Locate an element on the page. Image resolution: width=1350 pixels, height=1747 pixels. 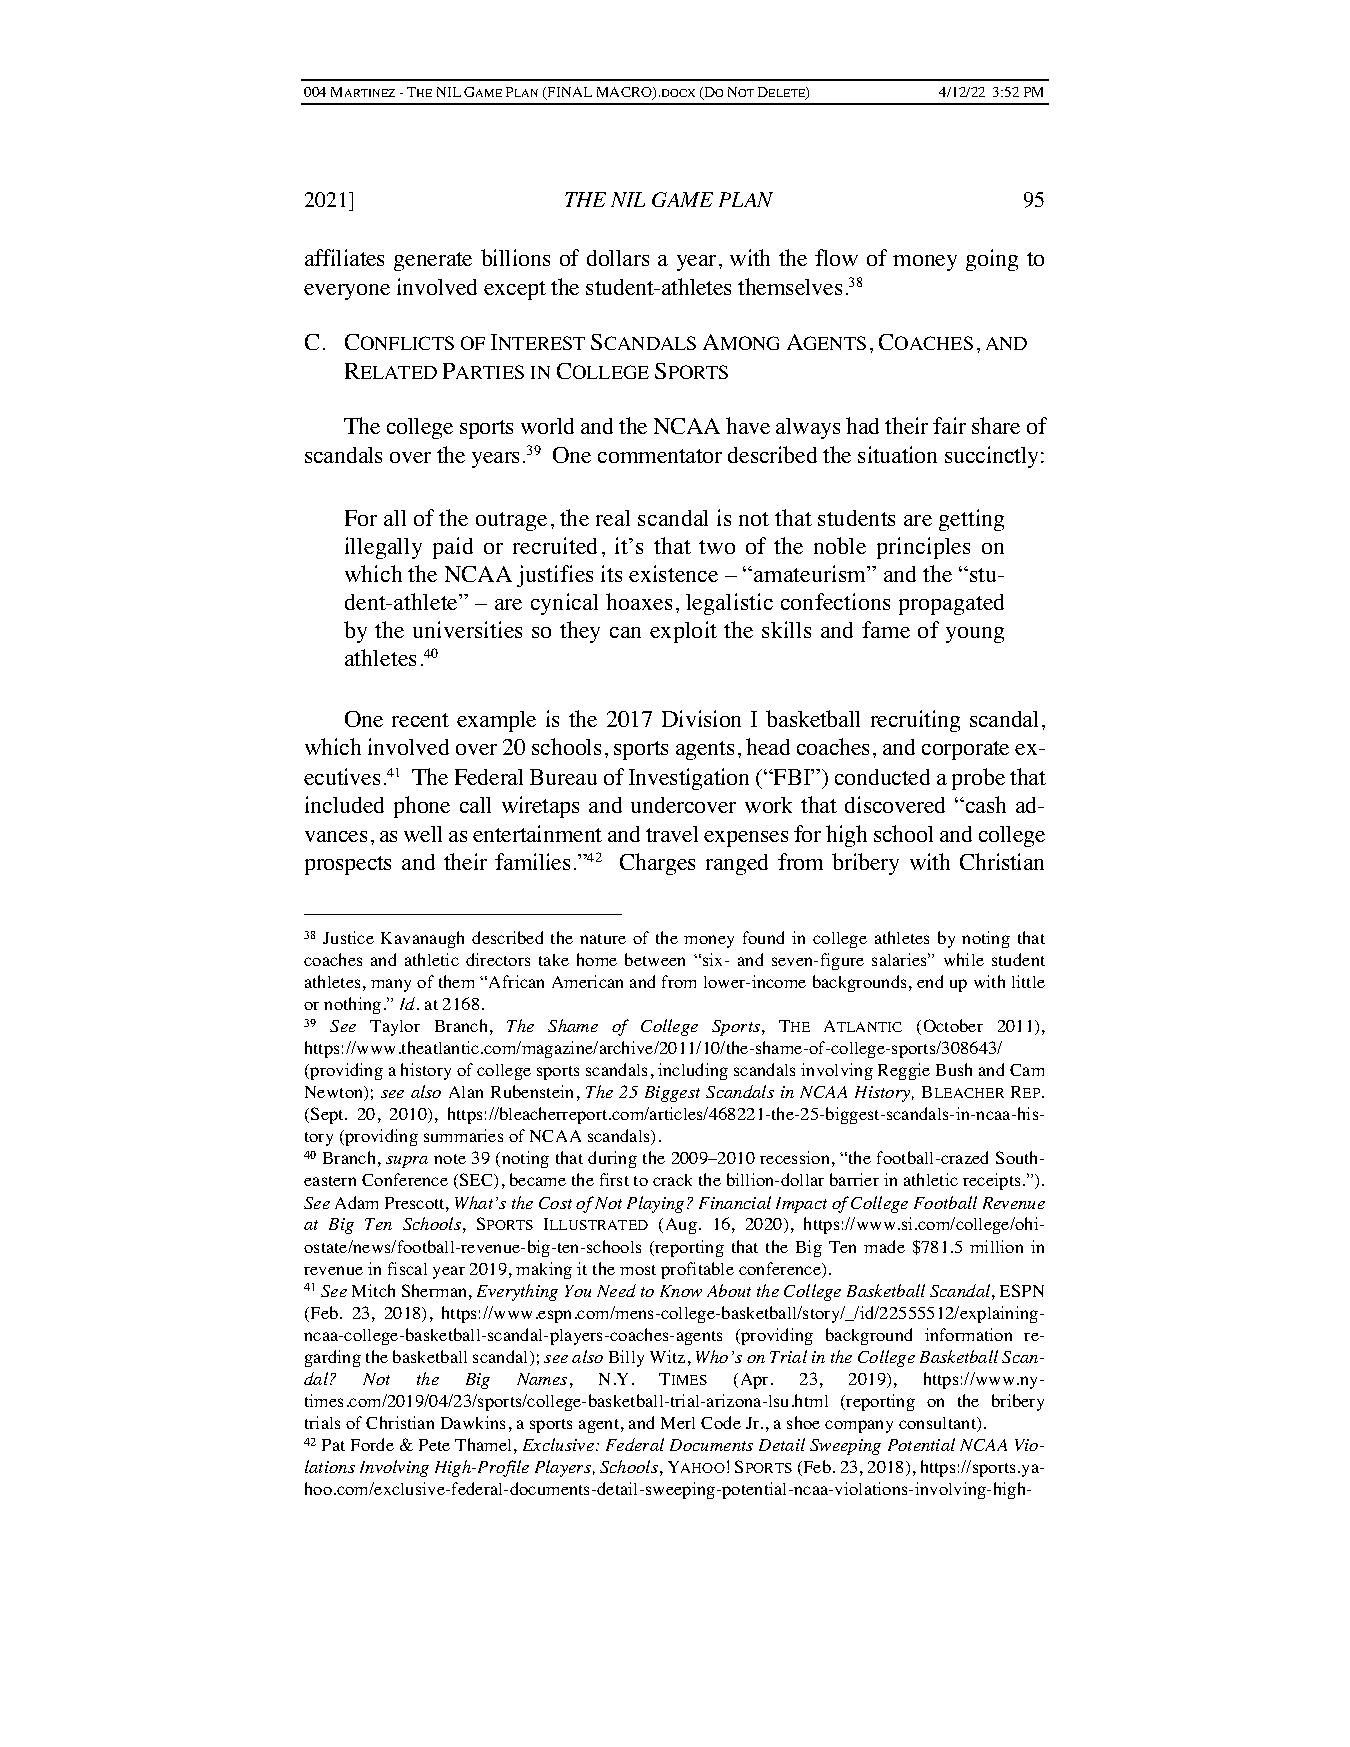
generate is located at coordinates (433, 261).
